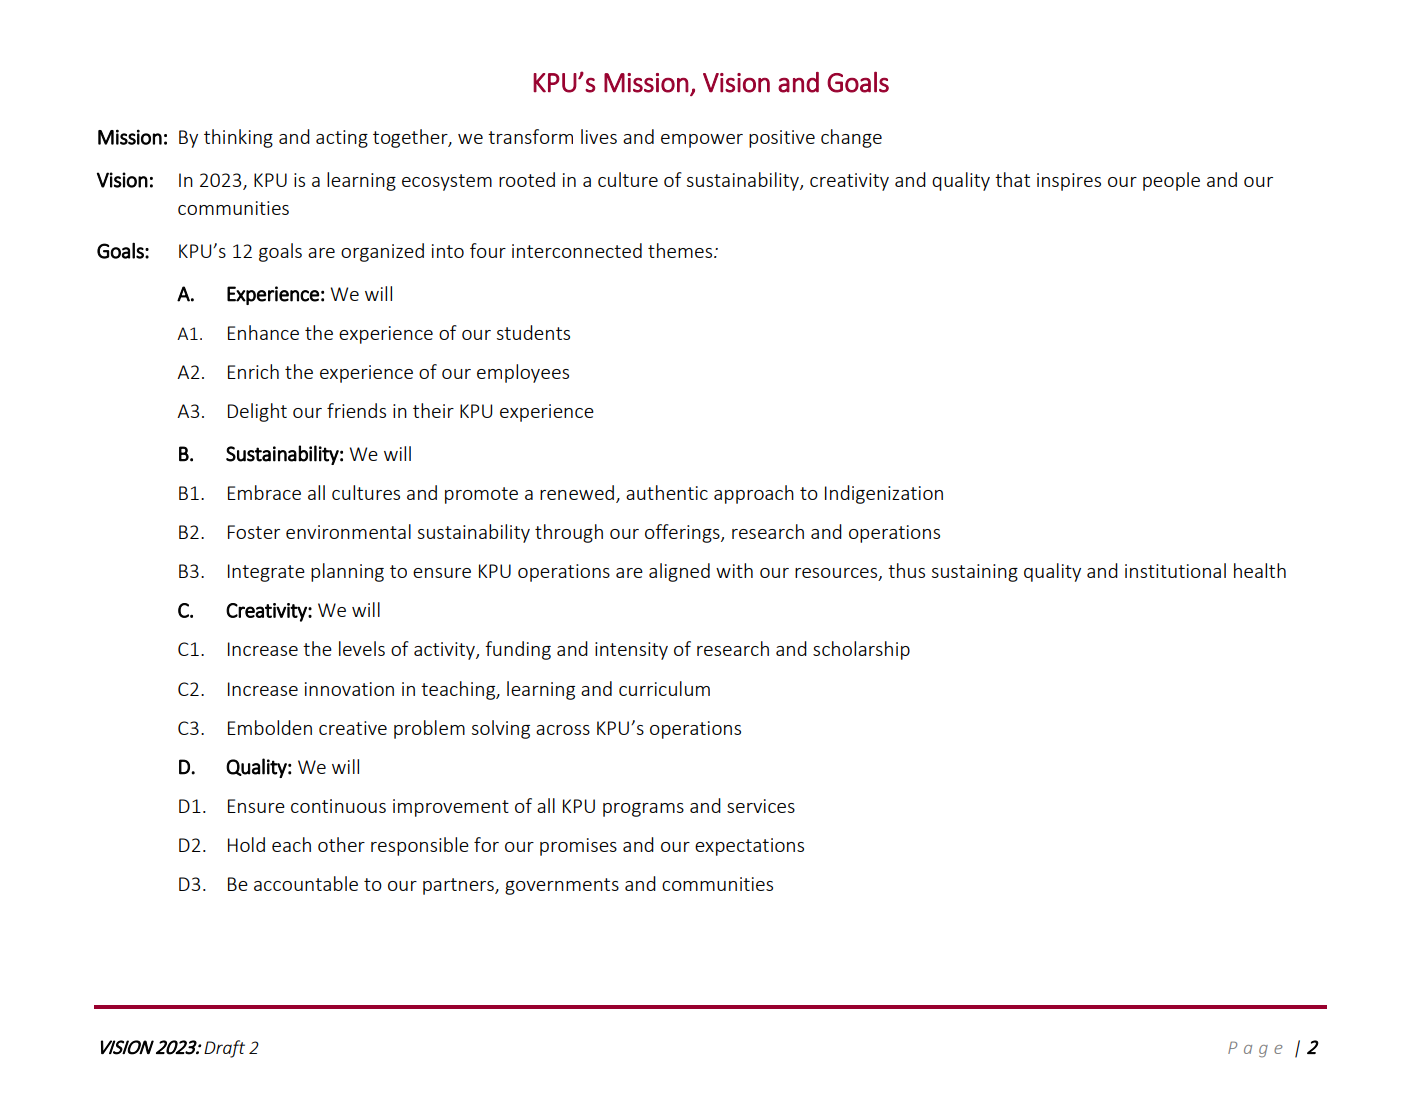 The height and width of the image is (1098, 1421). What do you see at coordinates (224, 1049) in the image?
I see `Draft` at bounding box center [224, 1049].
